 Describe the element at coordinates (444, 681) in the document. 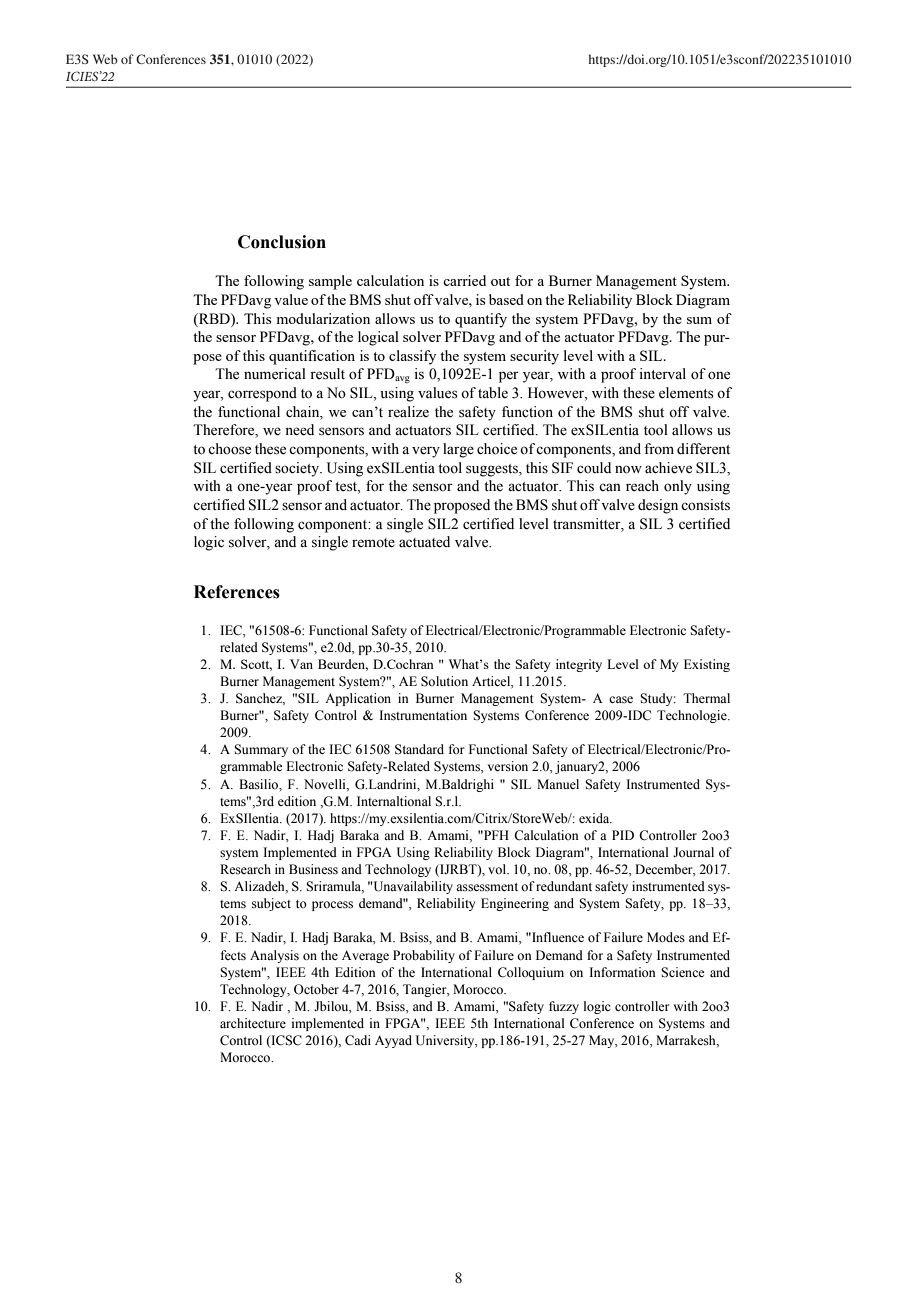

I see `Solution` at that location.
